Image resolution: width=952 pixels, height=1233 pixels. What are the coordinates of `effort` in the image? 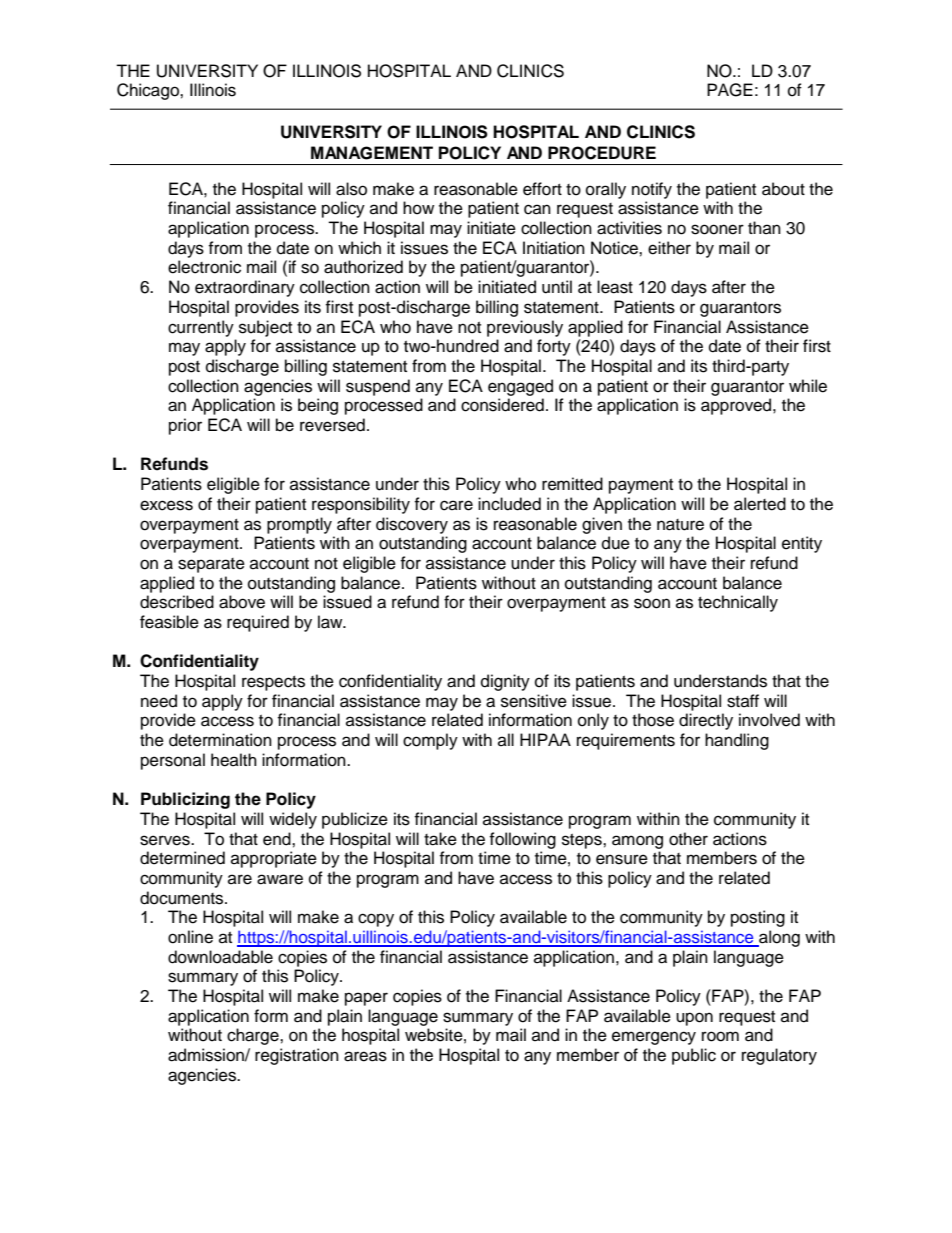 It's located at (542, 189).
